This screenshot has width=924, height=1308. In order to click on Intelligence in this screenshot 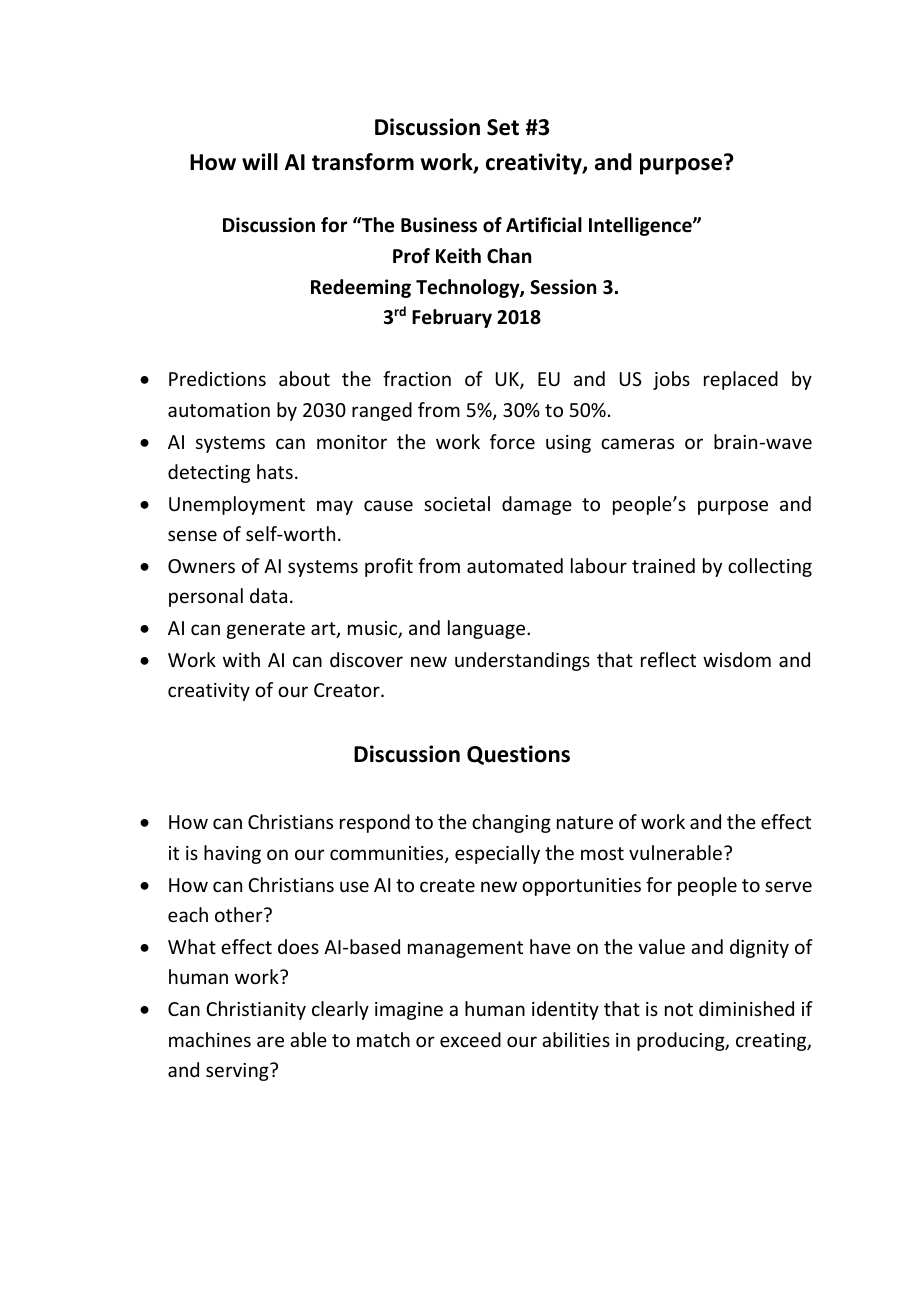, I will do `click(641, 226)`.
